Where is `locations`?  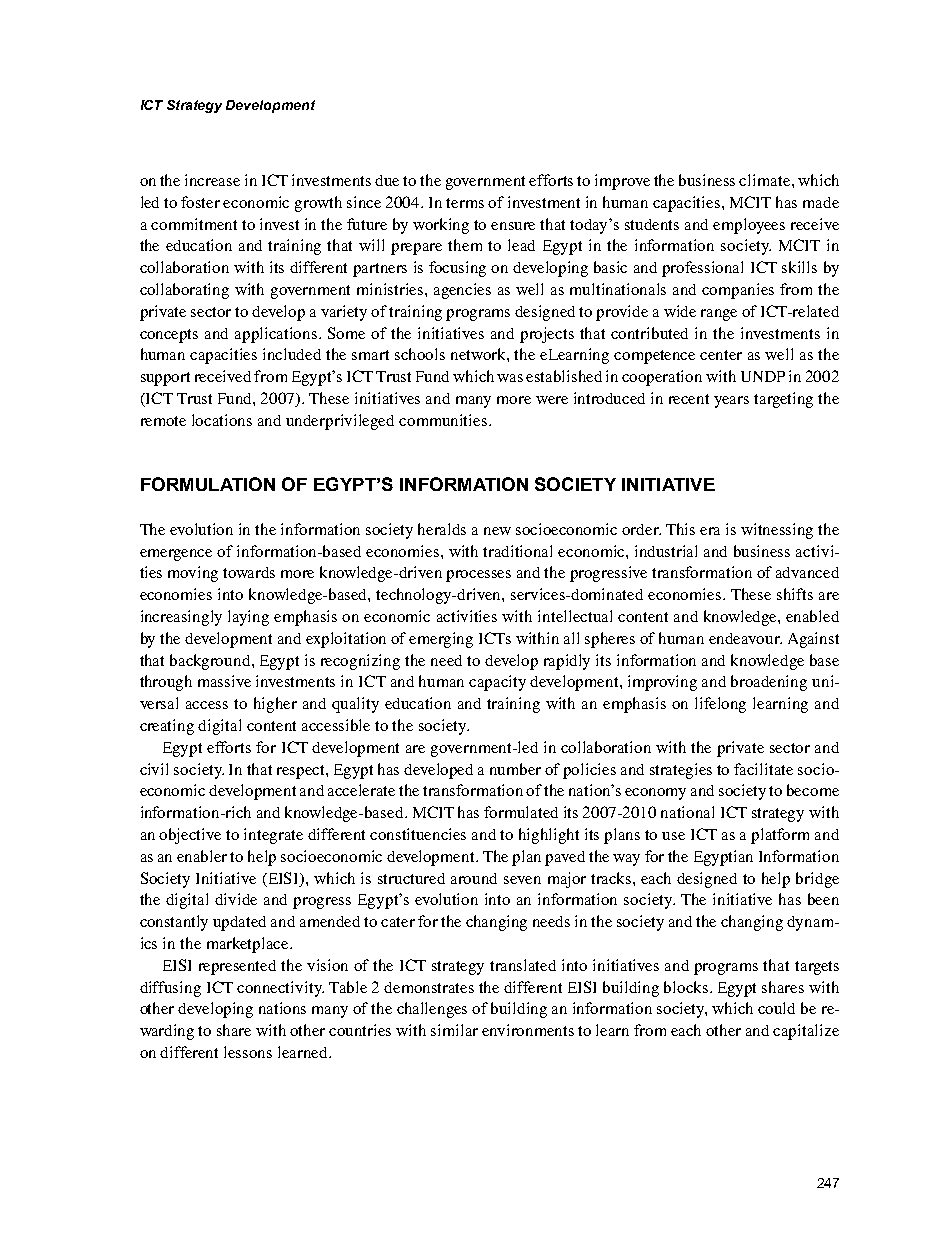
locations is located at coordinates (222, 420).
